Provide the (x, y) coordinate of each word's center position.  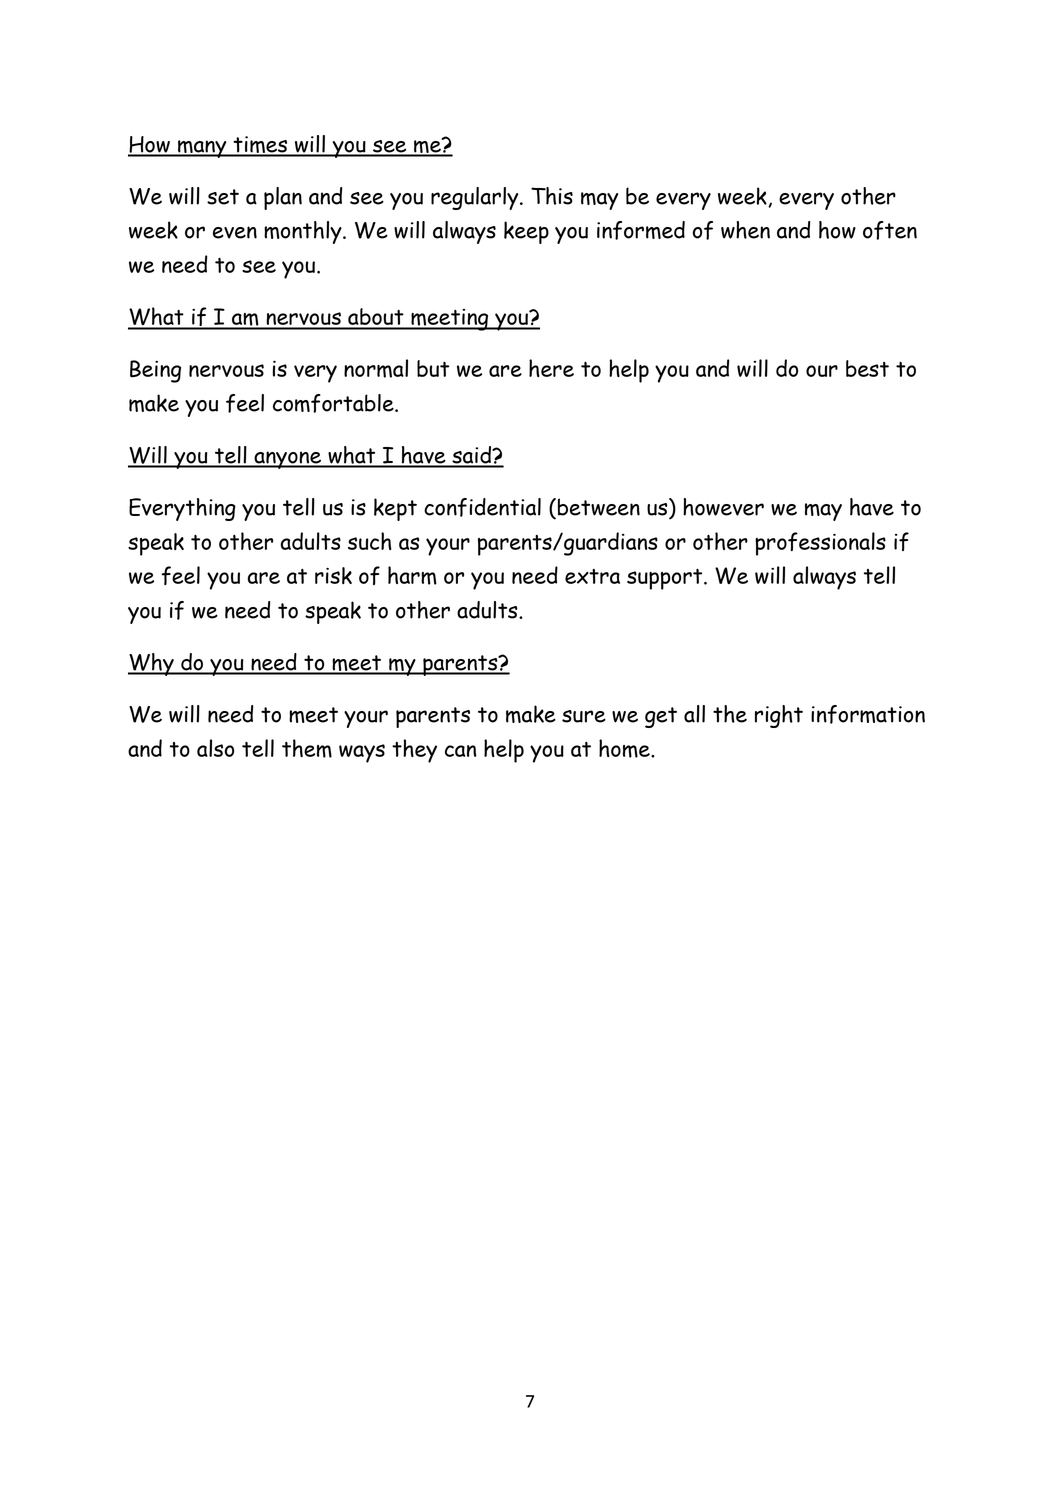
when (745, 230)
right (779, 716)
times (260, 146)
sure (584, 716)
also (215, 748)
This (552, 196)
